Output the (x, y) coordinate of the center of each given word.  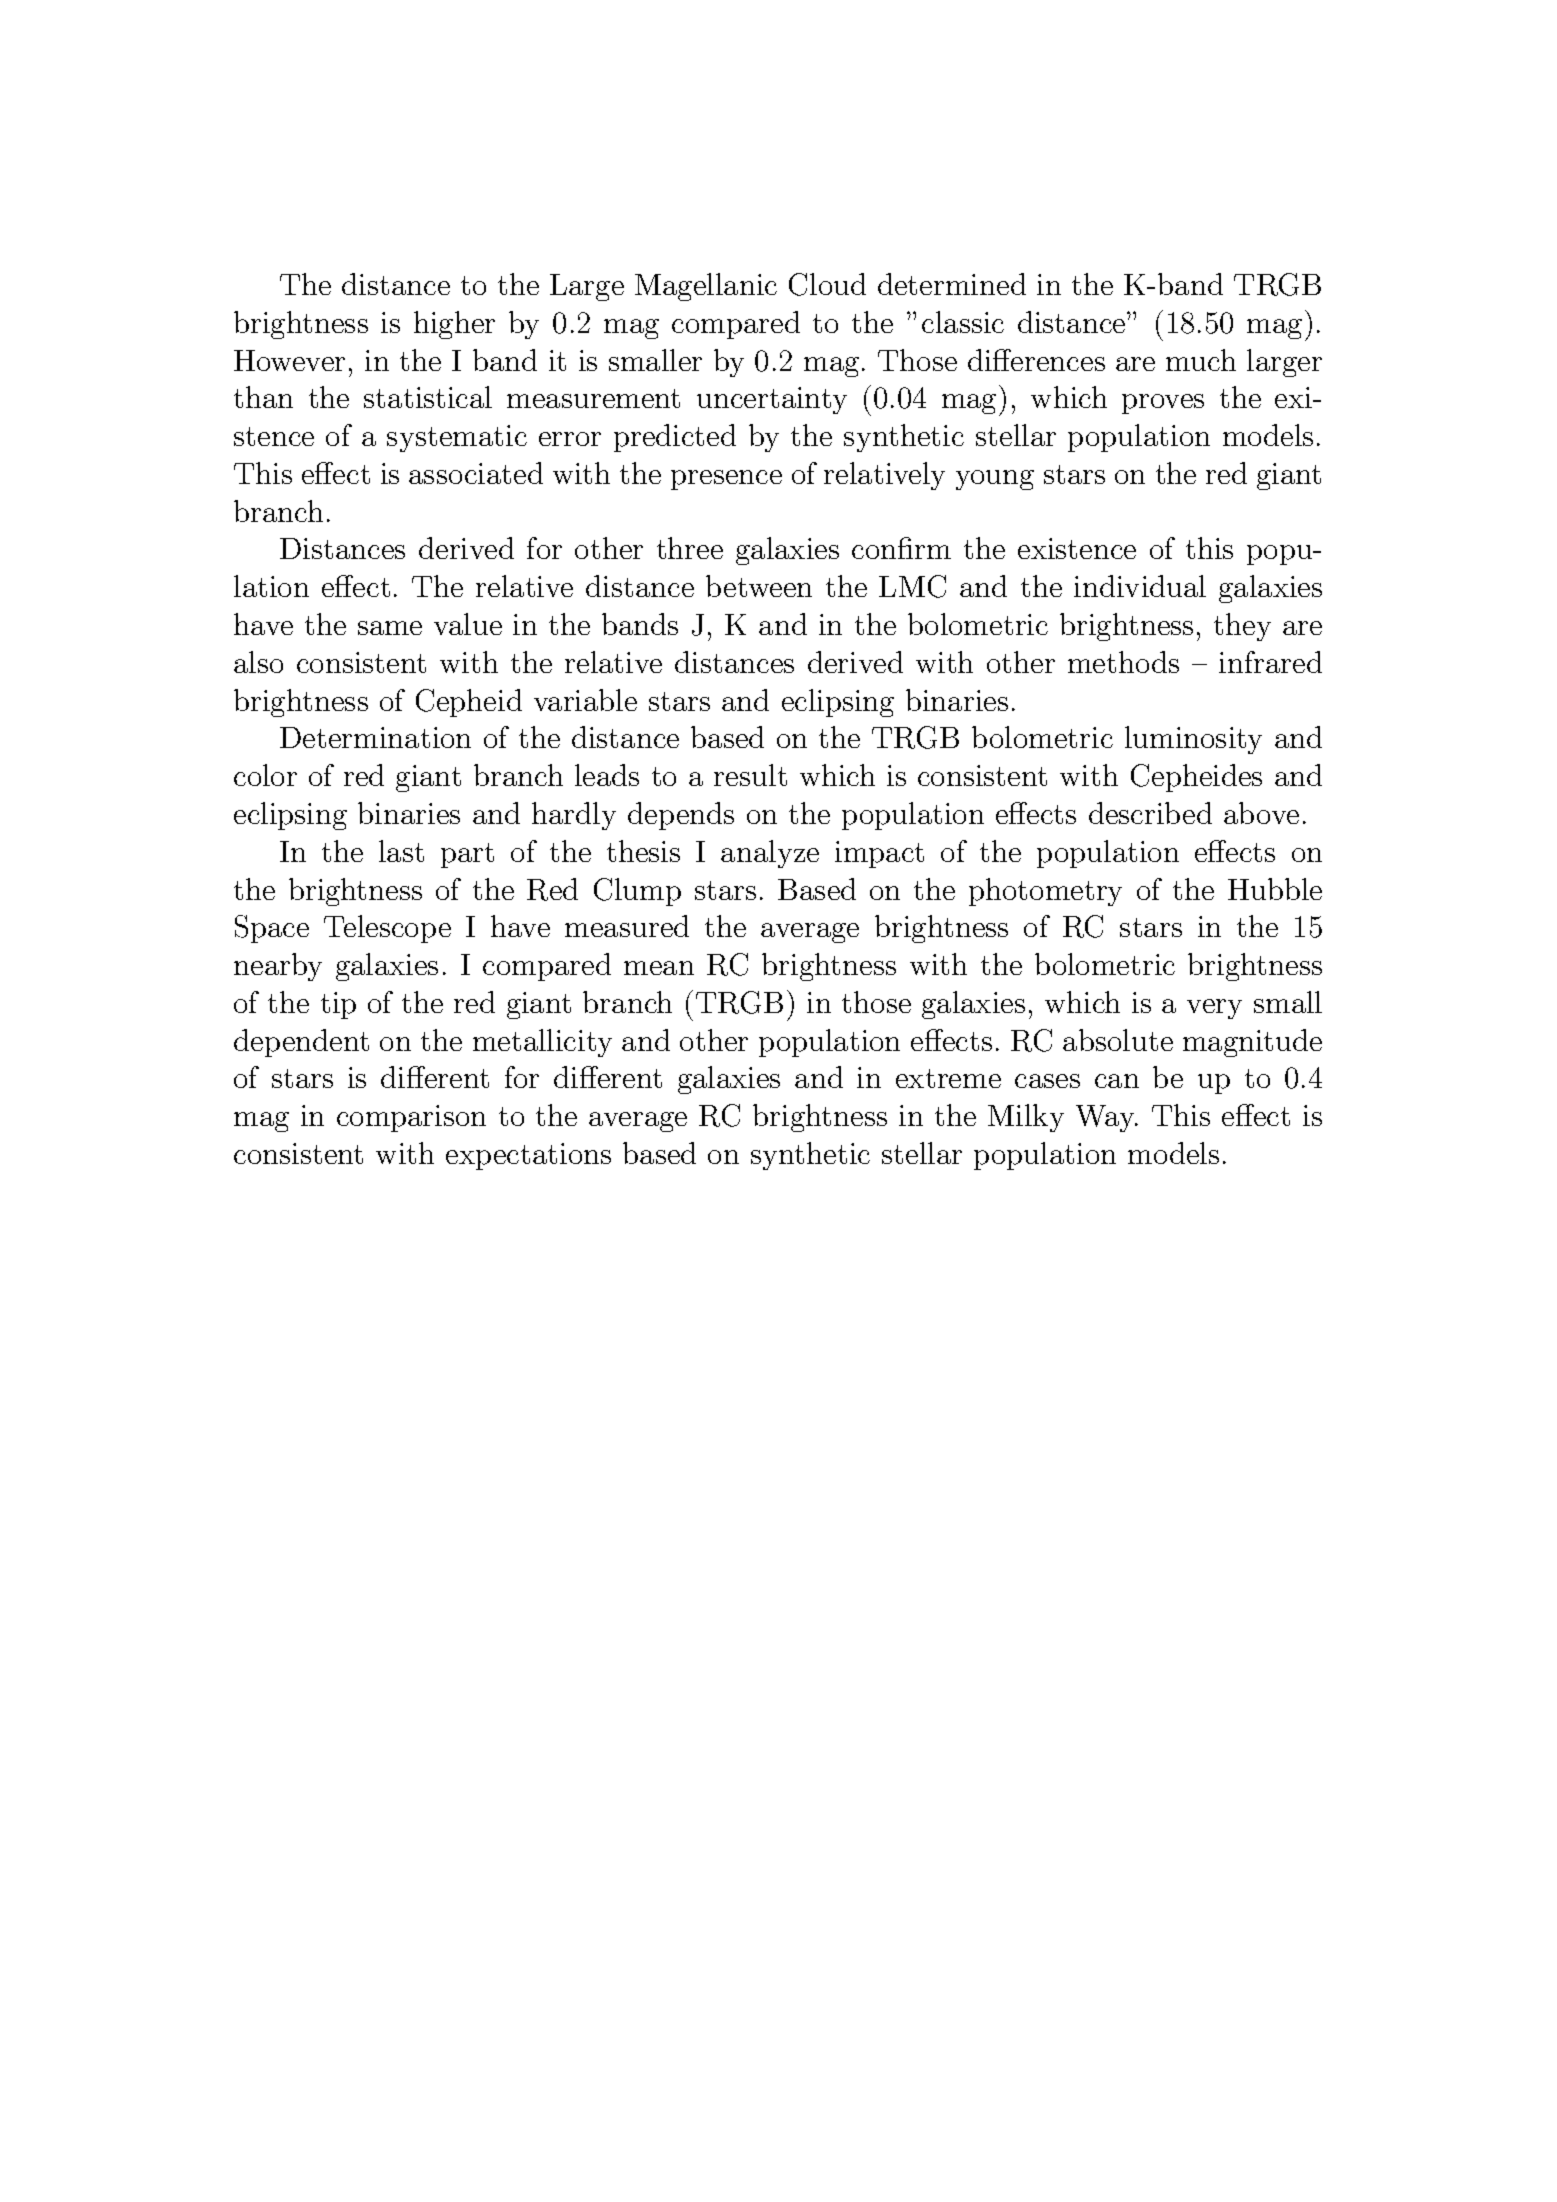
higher (454, 325)
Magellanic (706, 287)
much (1201, 360)
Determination (375, 737)
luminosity (1193, 740)
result (750, 775)
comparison (411, 1118)
